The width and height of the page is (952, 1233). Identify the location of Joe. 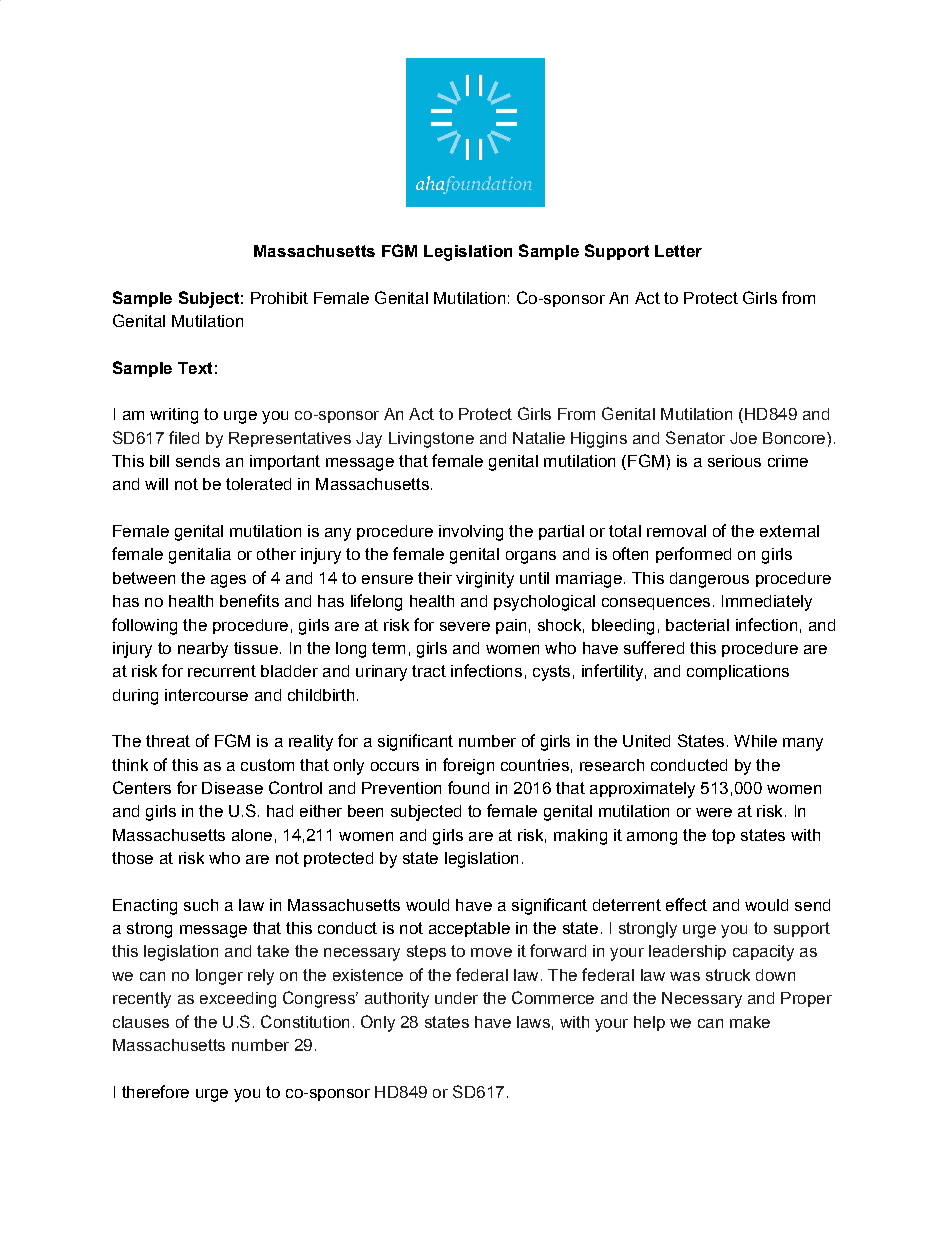
(743, 438).
